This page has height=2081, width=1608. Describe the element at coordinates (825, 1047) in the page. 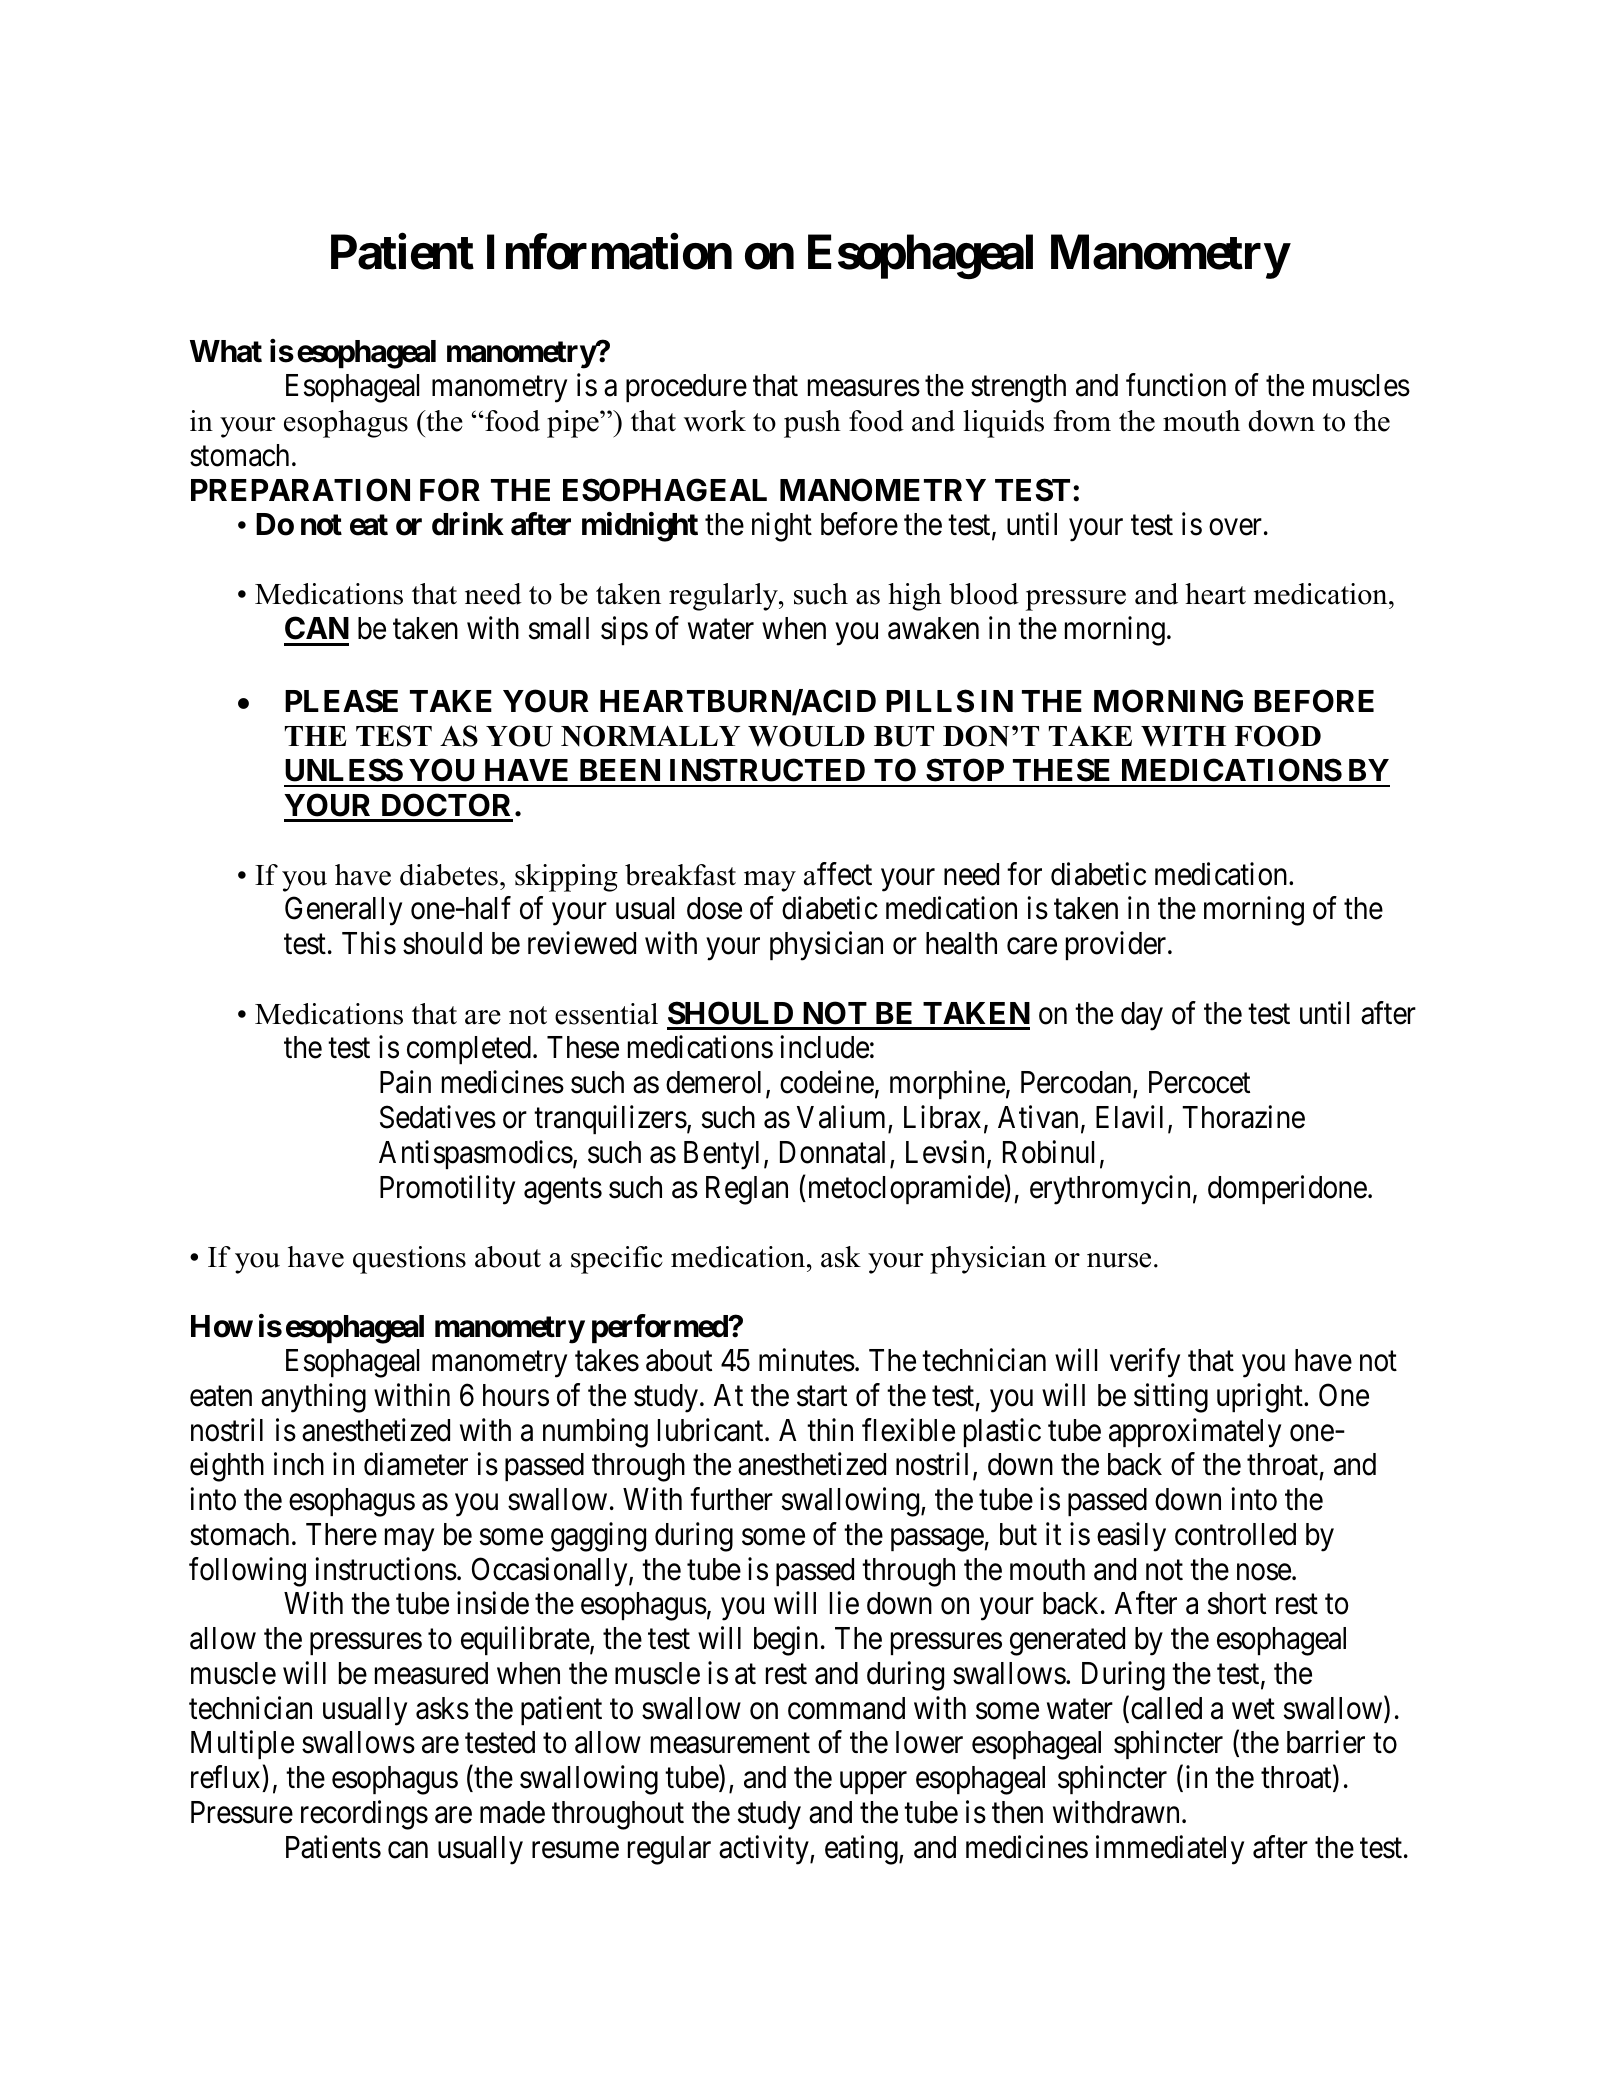

I see `include` at that location.
